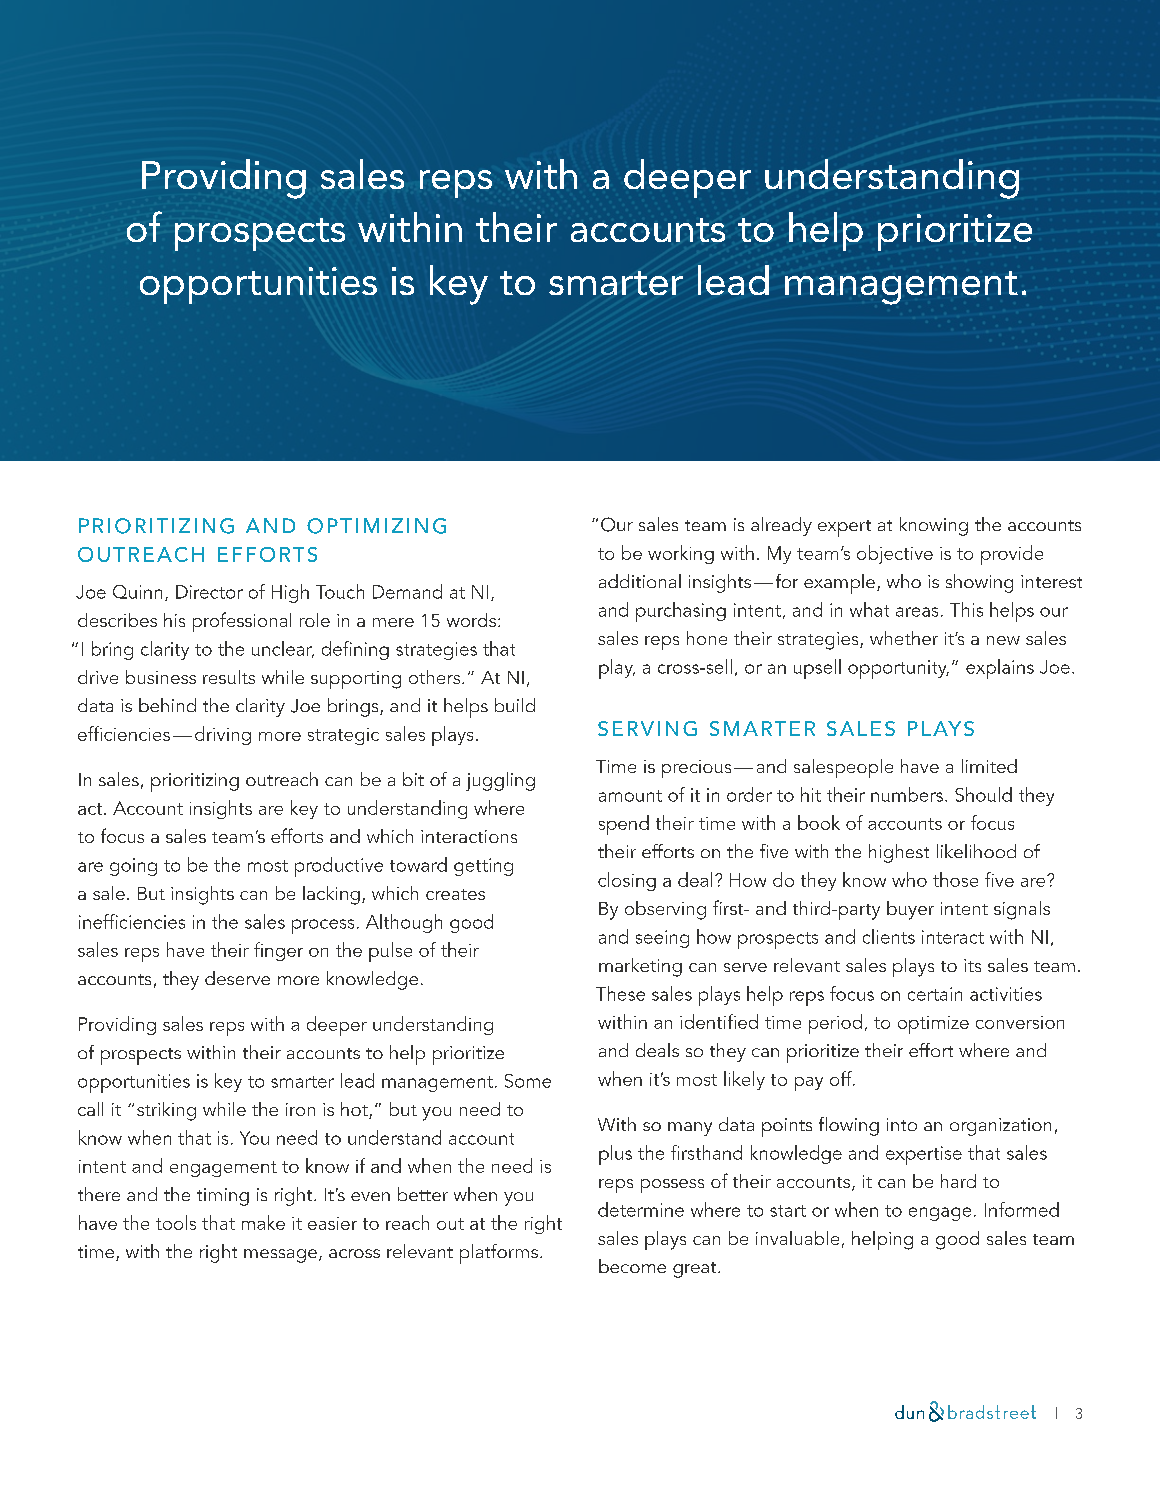 Image resolution: width=1160 pixels, height=1501 pixels. Describe the element at coordinates (620, 993) in the screenshot. I see `These` at that location.
